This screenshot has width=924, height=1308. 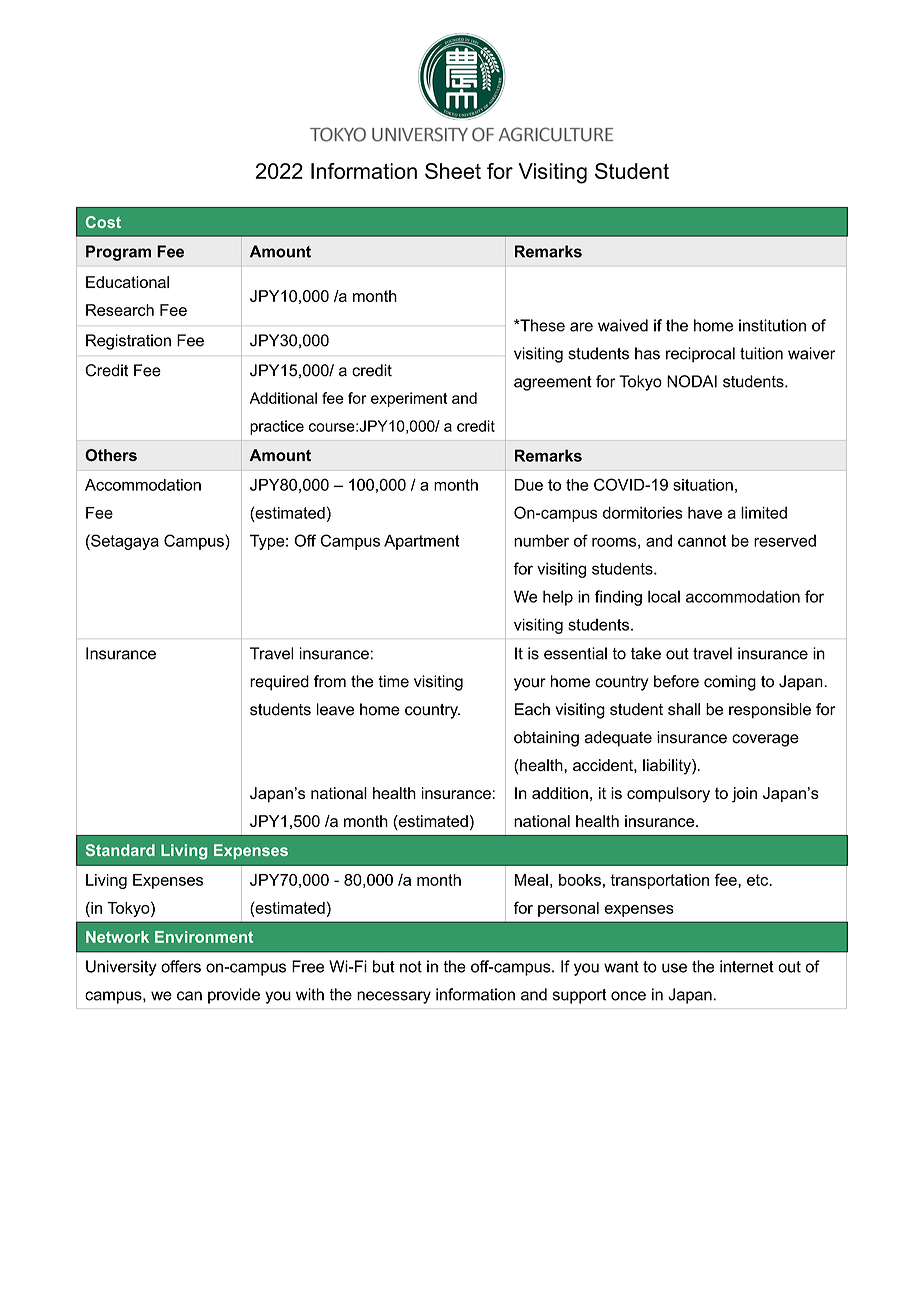 I want to click on Due, so click(x=529, y=485).
